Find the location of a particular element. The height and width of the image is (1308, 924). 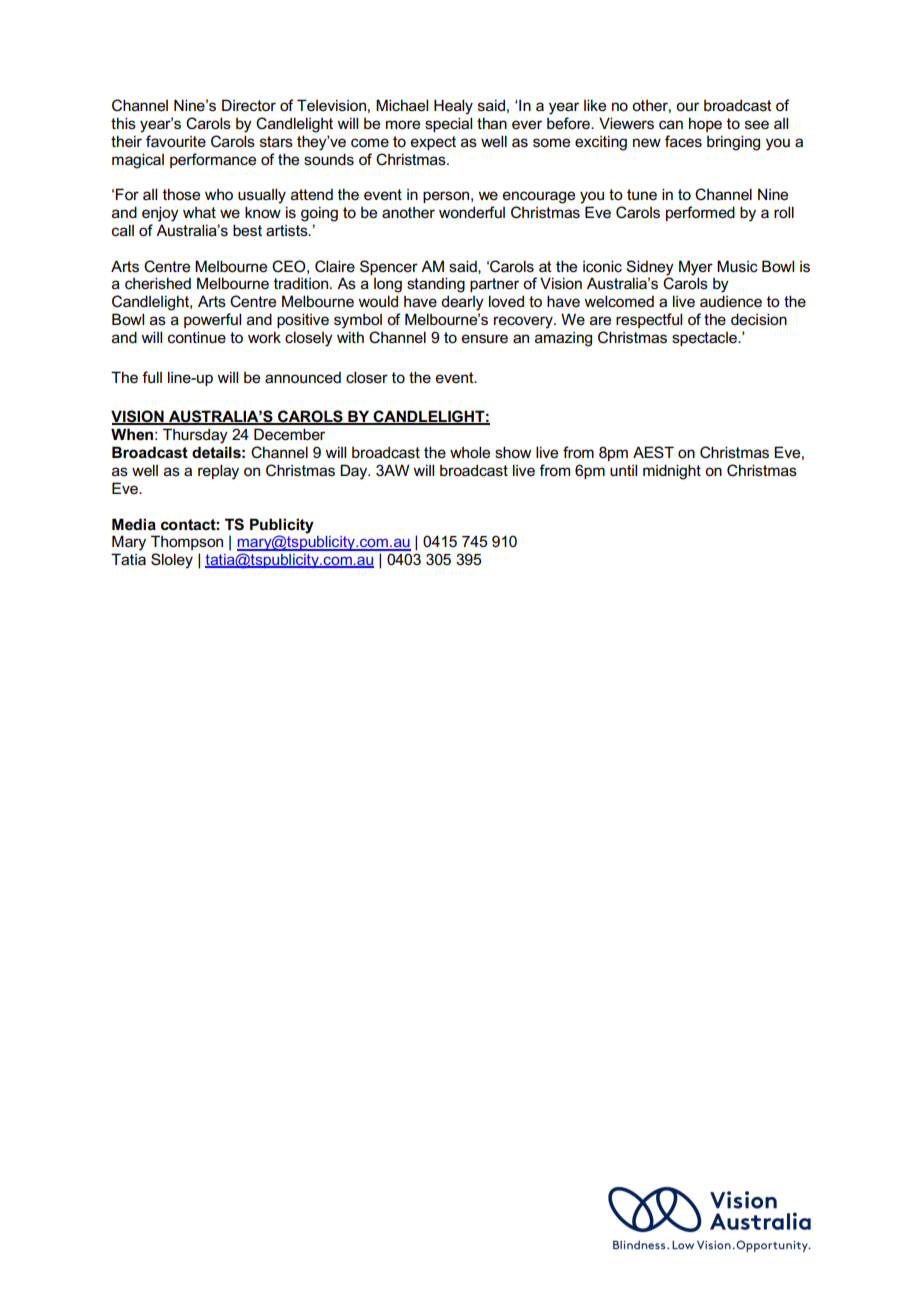

spectacle is located at coordinates (705, 339).
